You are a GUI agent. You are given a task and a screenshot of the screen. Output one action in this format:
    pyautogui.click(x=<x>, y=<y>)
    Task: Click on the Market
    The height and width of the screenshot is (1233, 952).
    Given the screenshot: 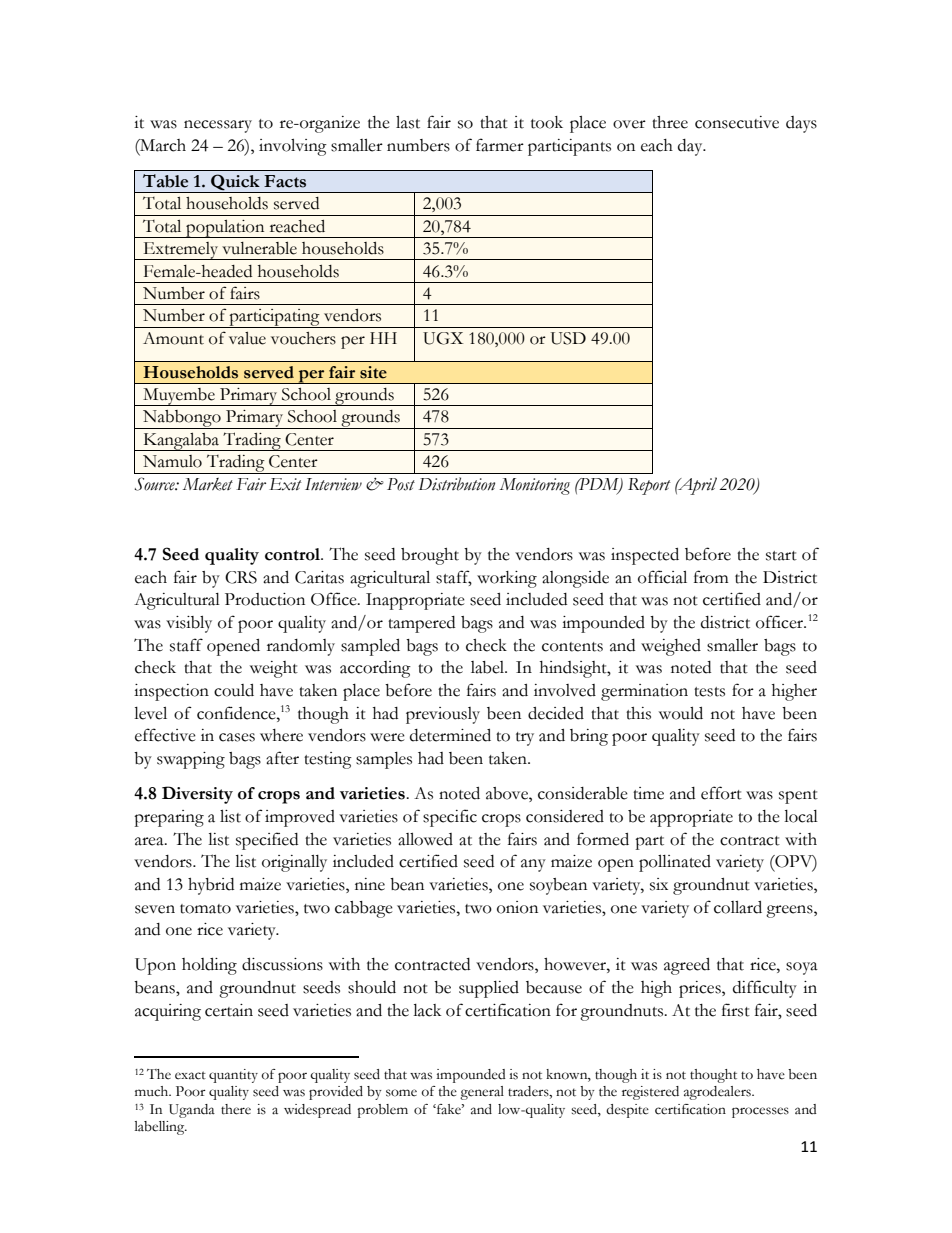 What is the action you would take?
    pyautogui.click(x=208, y=484)
